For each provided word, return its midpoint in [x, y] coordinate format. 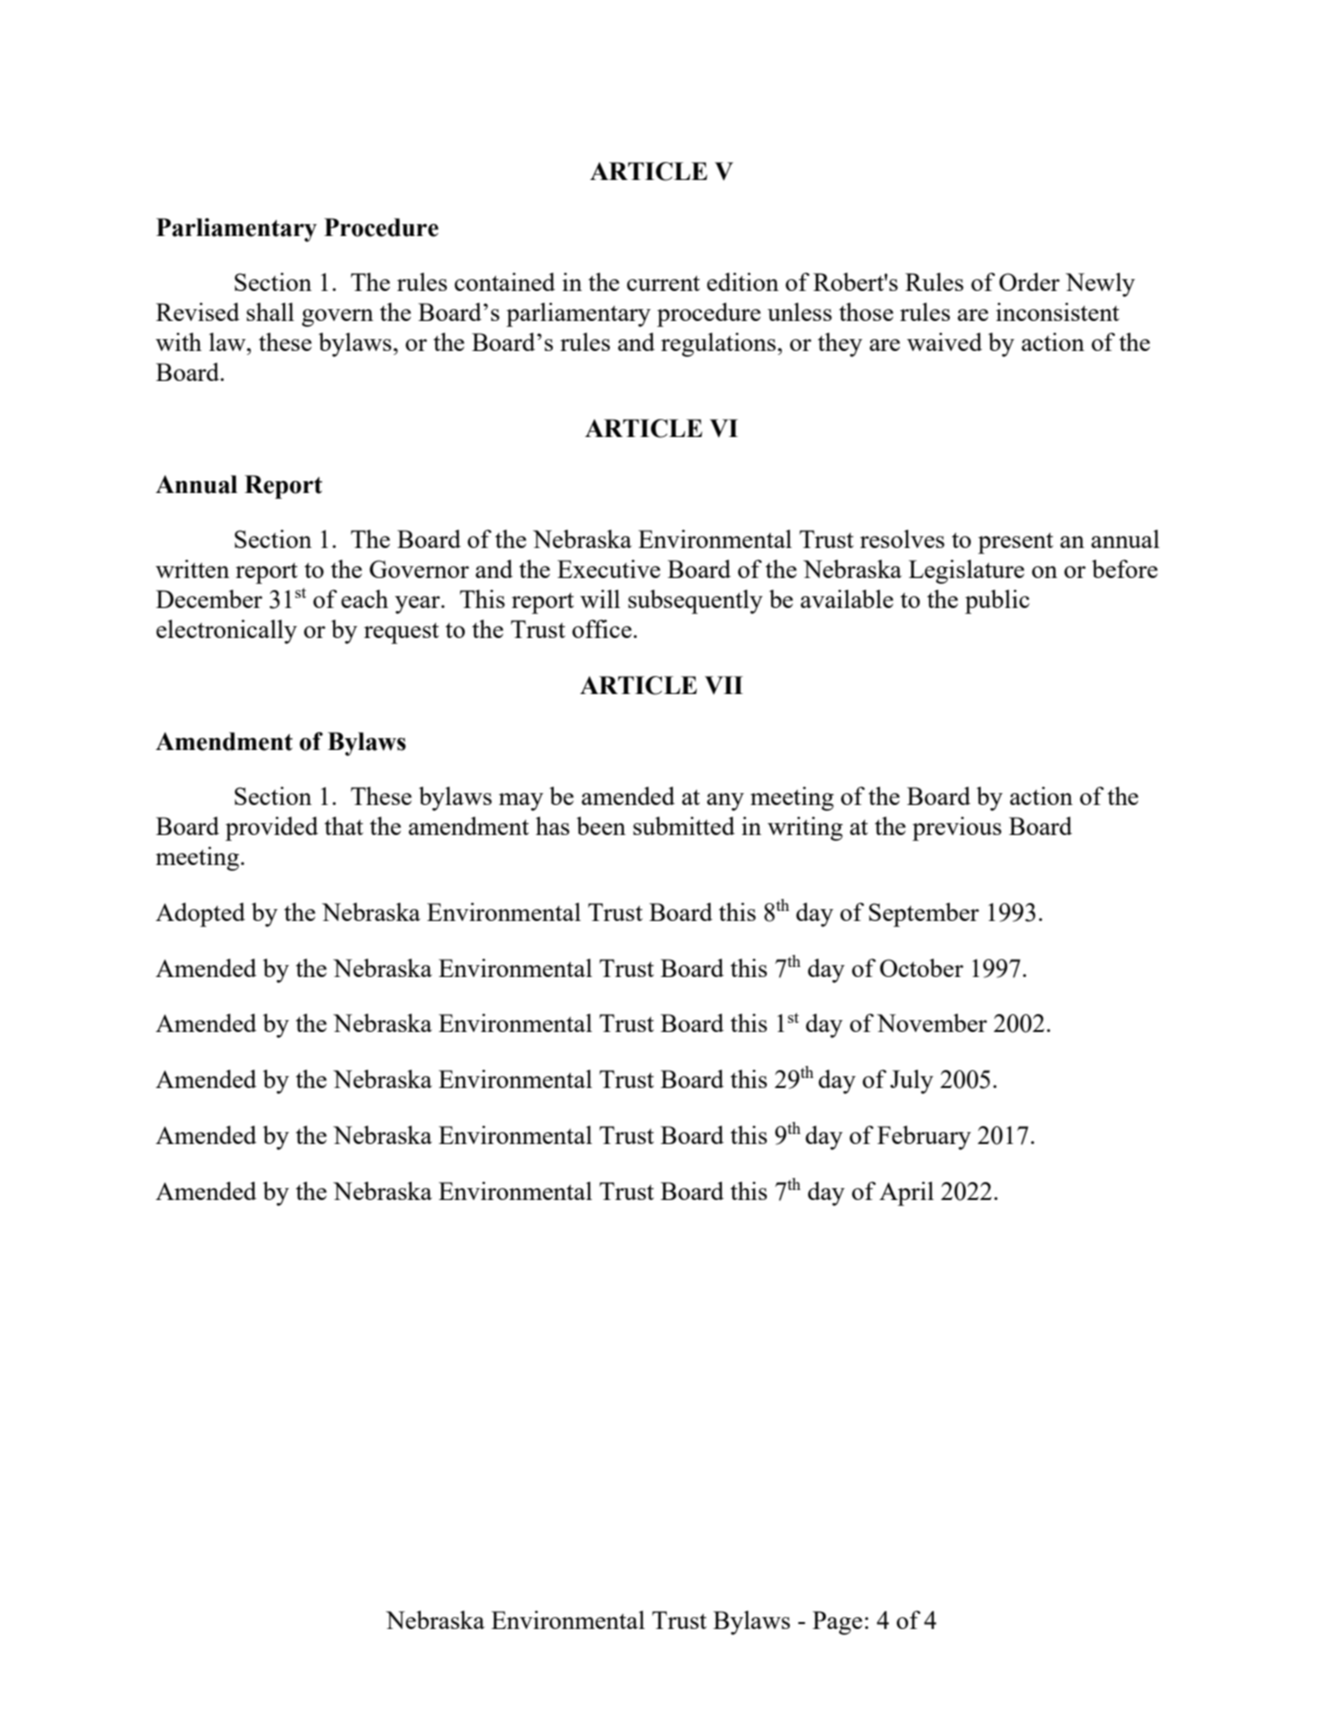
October [922, 968]
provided [271, 829]
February [924, 1137]
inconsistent [1057, 312]
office [603, 628]
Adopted [200, 915]
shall [270, 312]
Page [837, 1623]
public [997, 601]
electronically [226, 632]
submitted [684, 826]
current [663, 283]
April [906, 1193]
